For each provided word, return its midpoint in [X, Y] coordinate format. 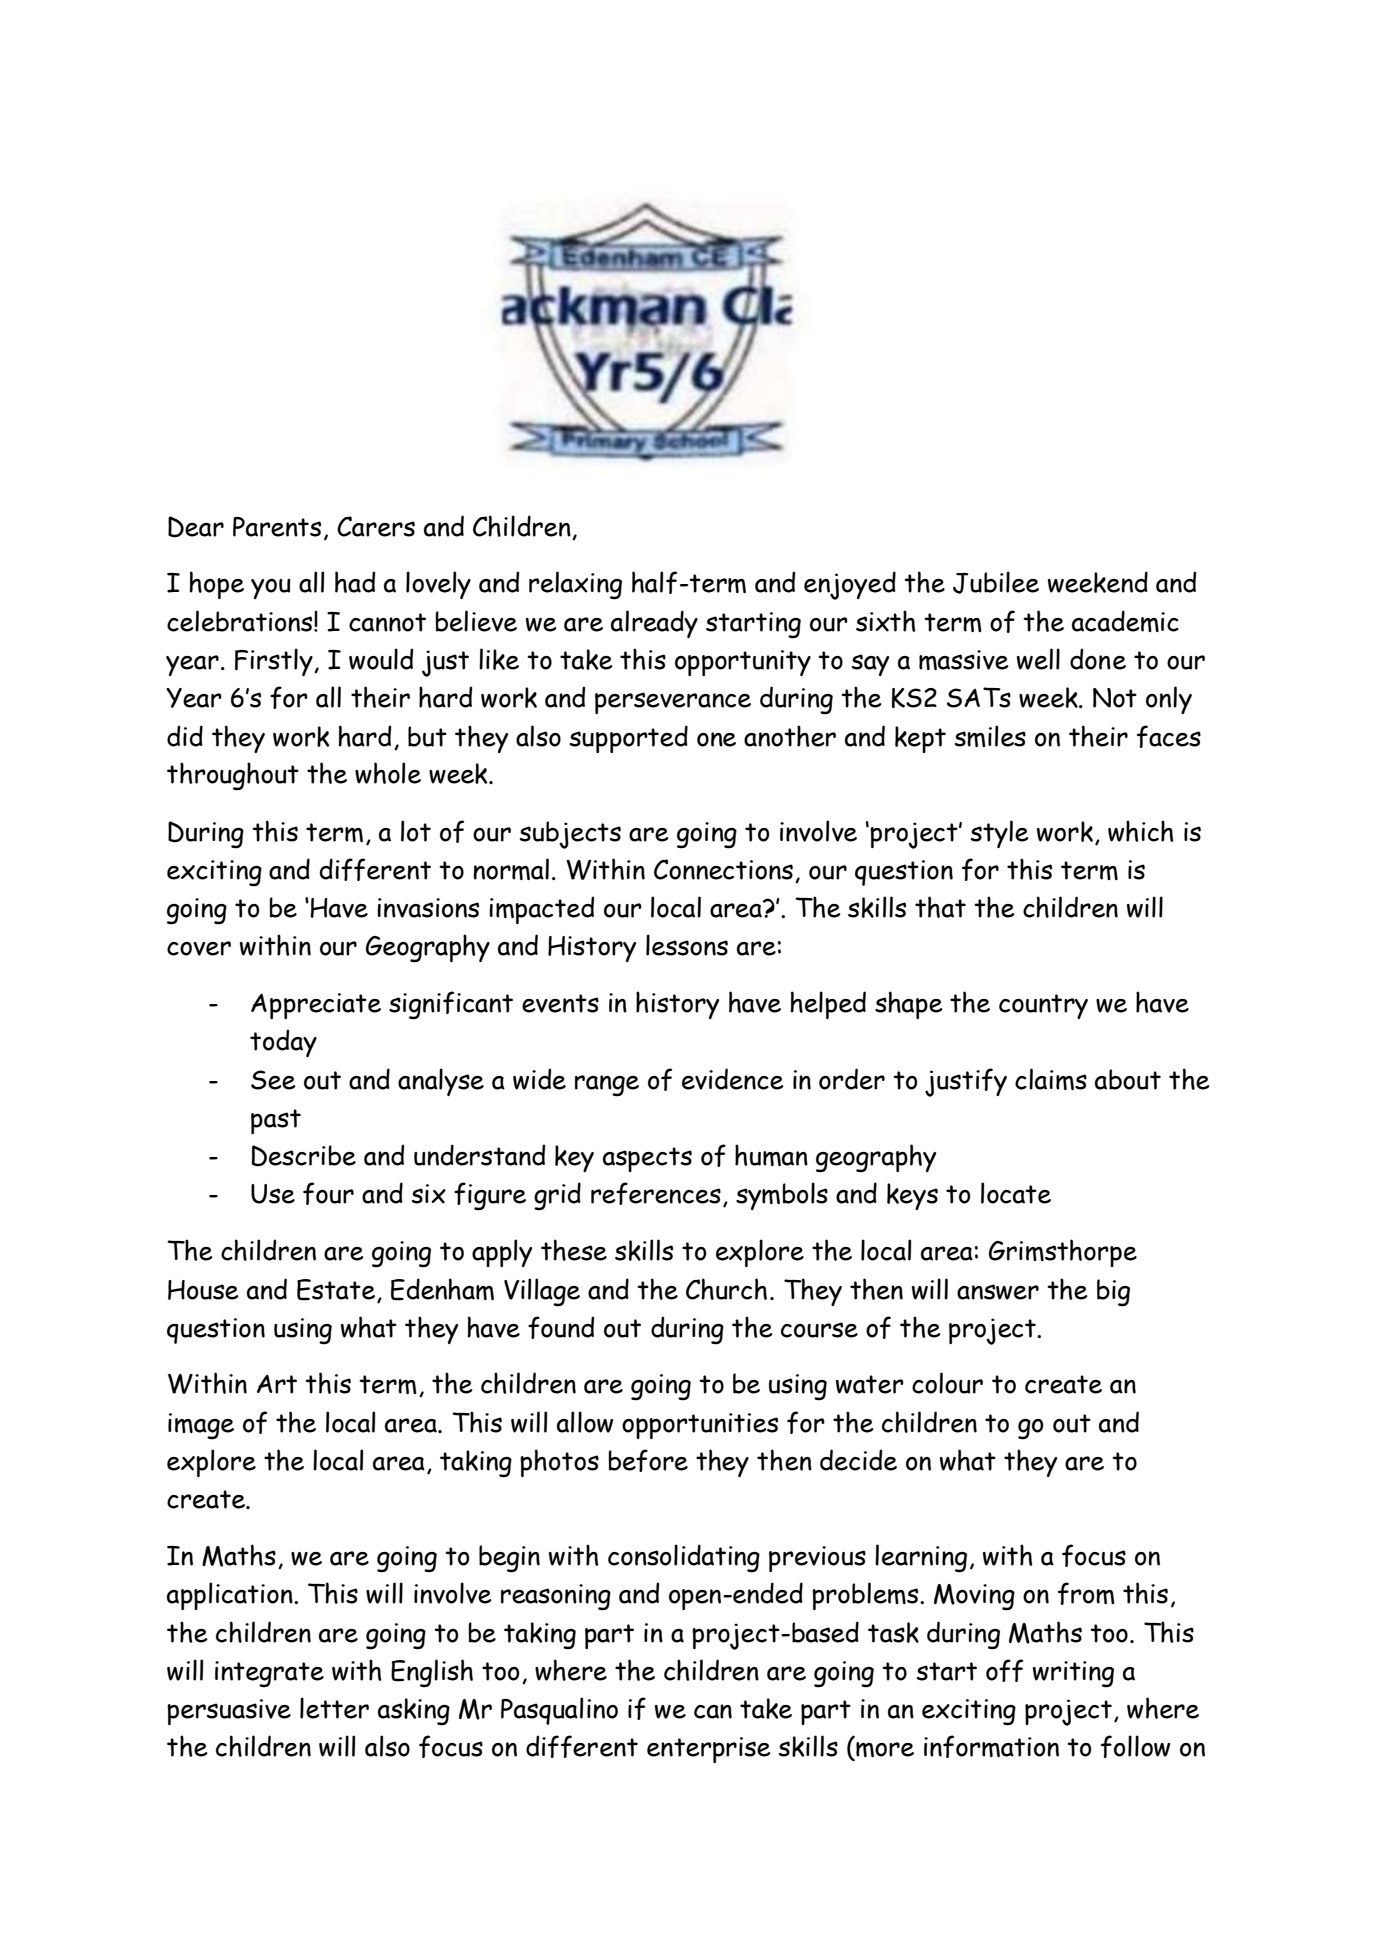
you [271, 589]
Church [726, 1289]
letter [334, 1708]
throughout [233, 776]
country [1043, 1006]
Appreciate [316, 1006]
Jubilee [996, 582]
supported [629, 739]
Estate [336, 1290]
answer [998, 1292]
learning [921, 1558]
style [1000, 834]
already [654, 624]
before [648, 1460]
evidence [733, 1079]
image [201, 1426]
